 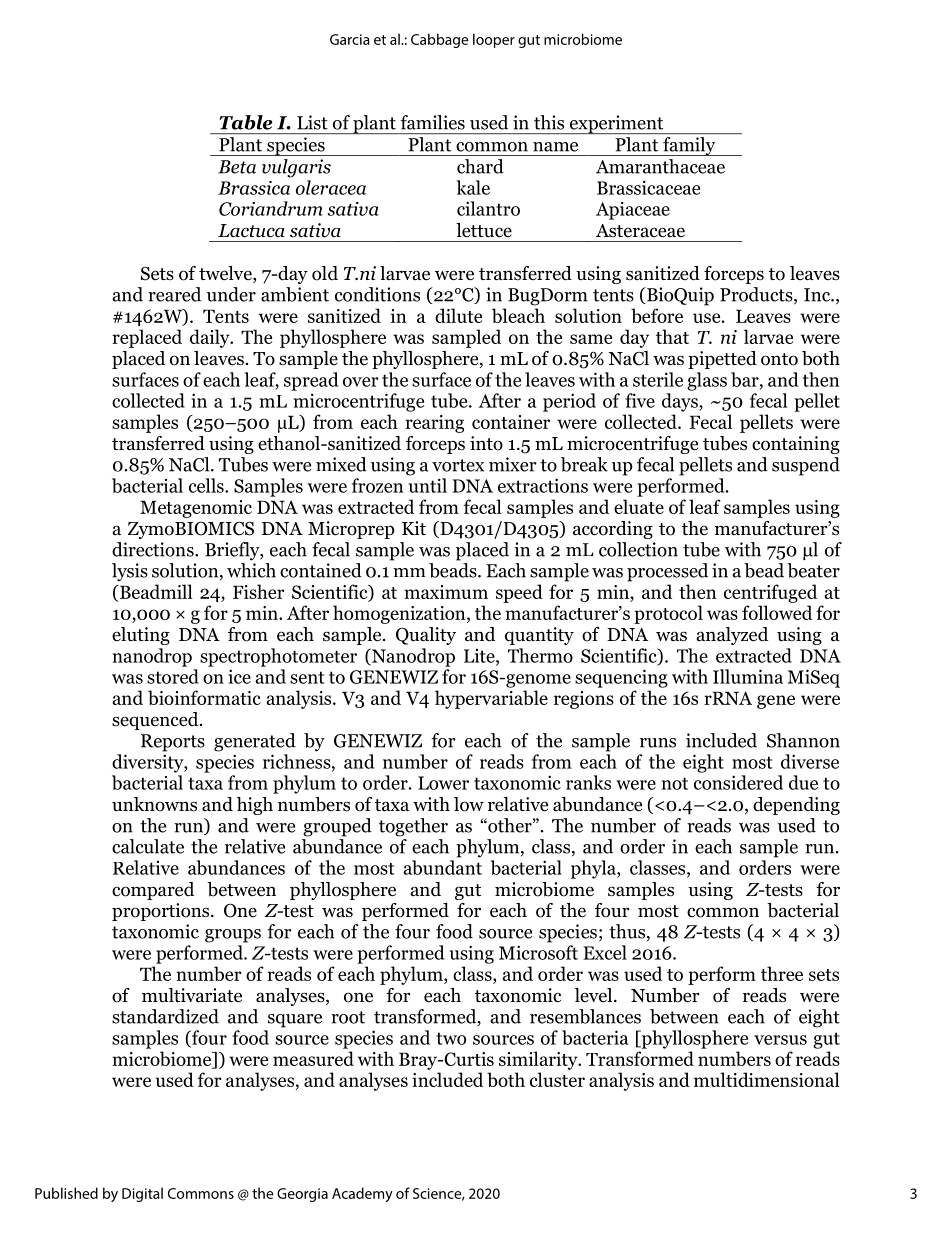 What do you see at coordinates (432, 122) in the document?
I see `families` at bounding box center [432, 122].
